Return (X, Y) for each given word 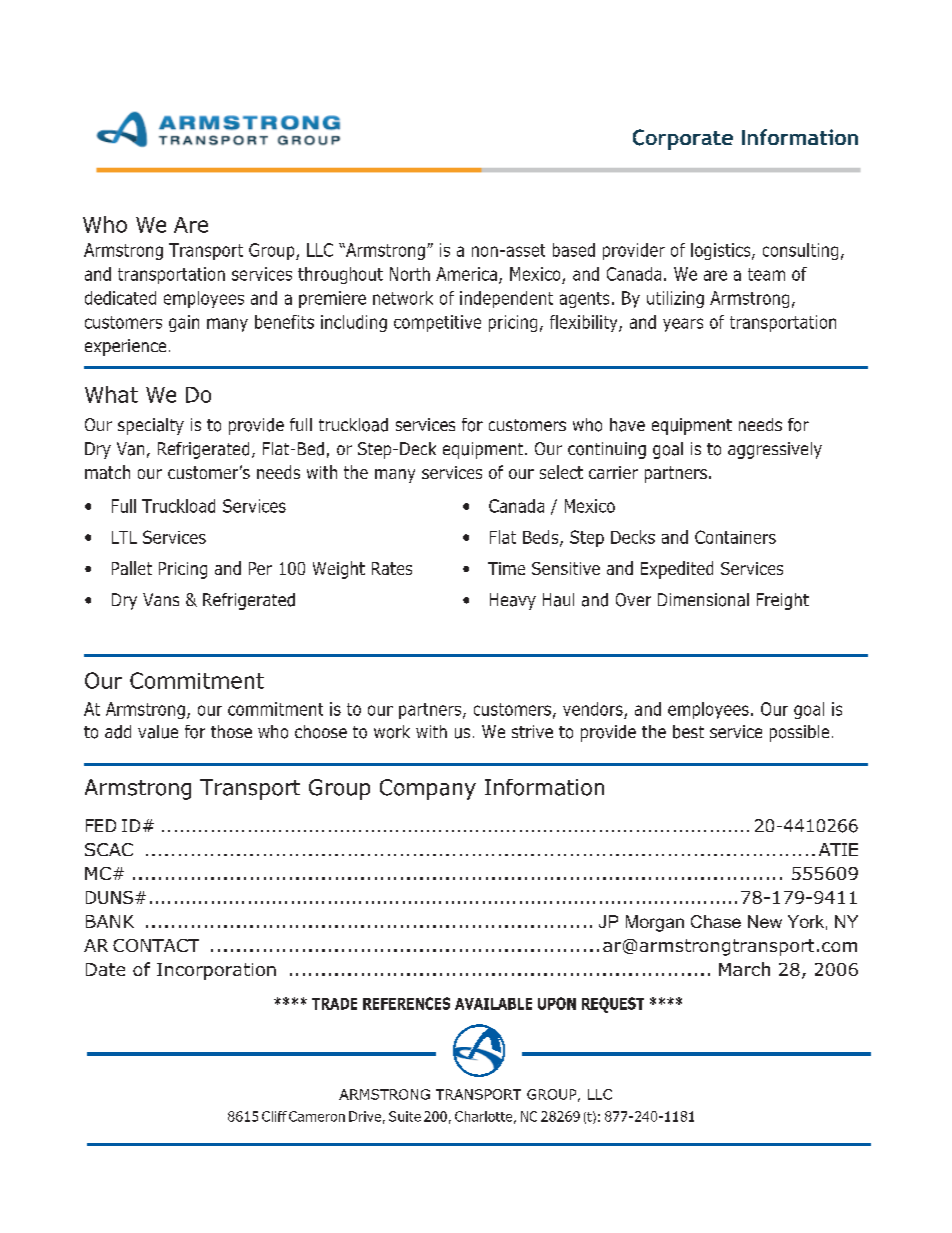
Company (428, 789)
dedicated (120, 298)
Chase (716, 921)
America (466, 274)
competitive (437, 323)
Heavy (513, 601)
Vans (161, 599)
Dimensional (703, 600)
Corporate (683, 139)
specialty (151, 426)
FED (101, 825)
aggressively (775, 450)
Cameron (317, 1116)
